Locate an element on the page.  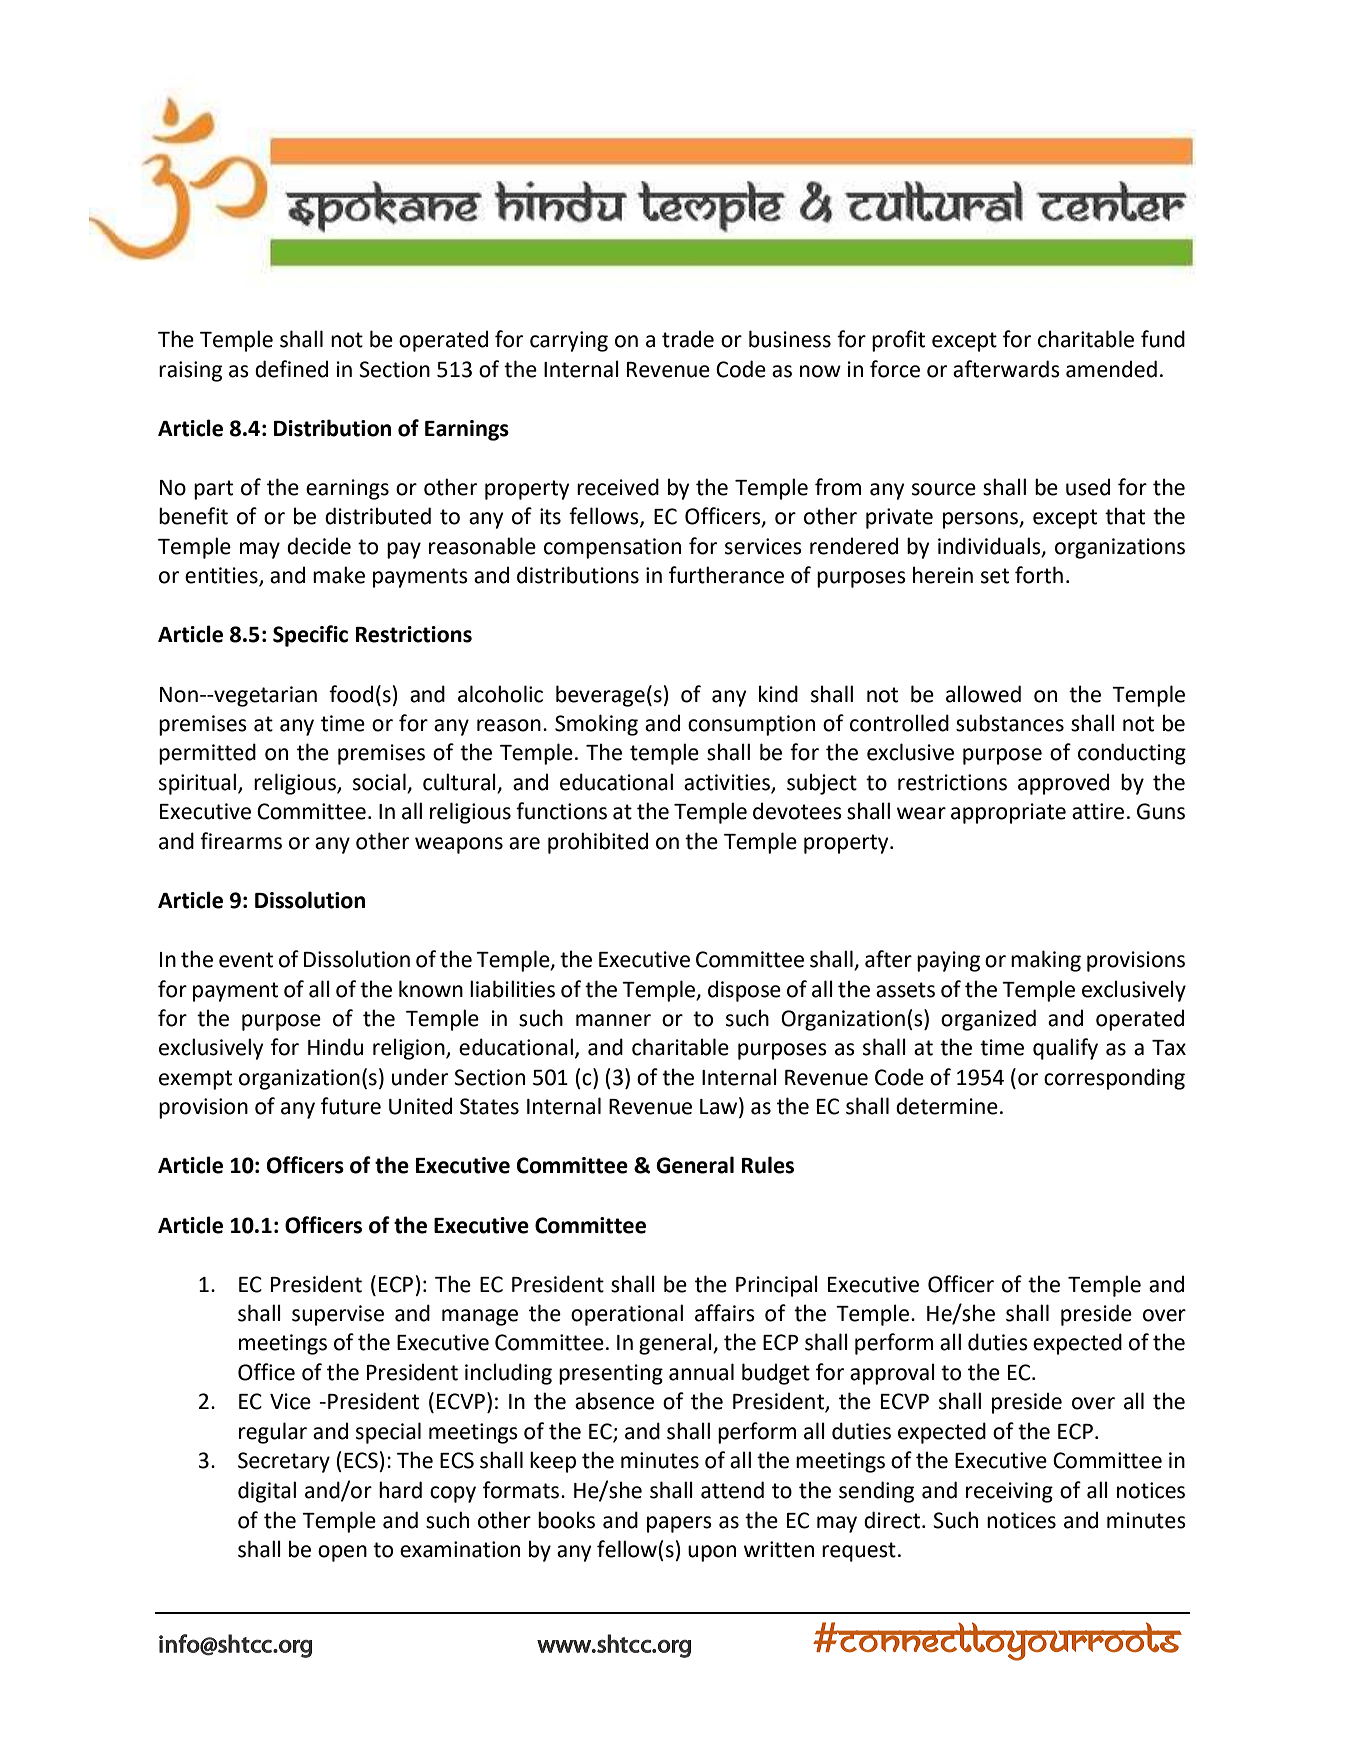
future is located at coordinates (351, 1106).
